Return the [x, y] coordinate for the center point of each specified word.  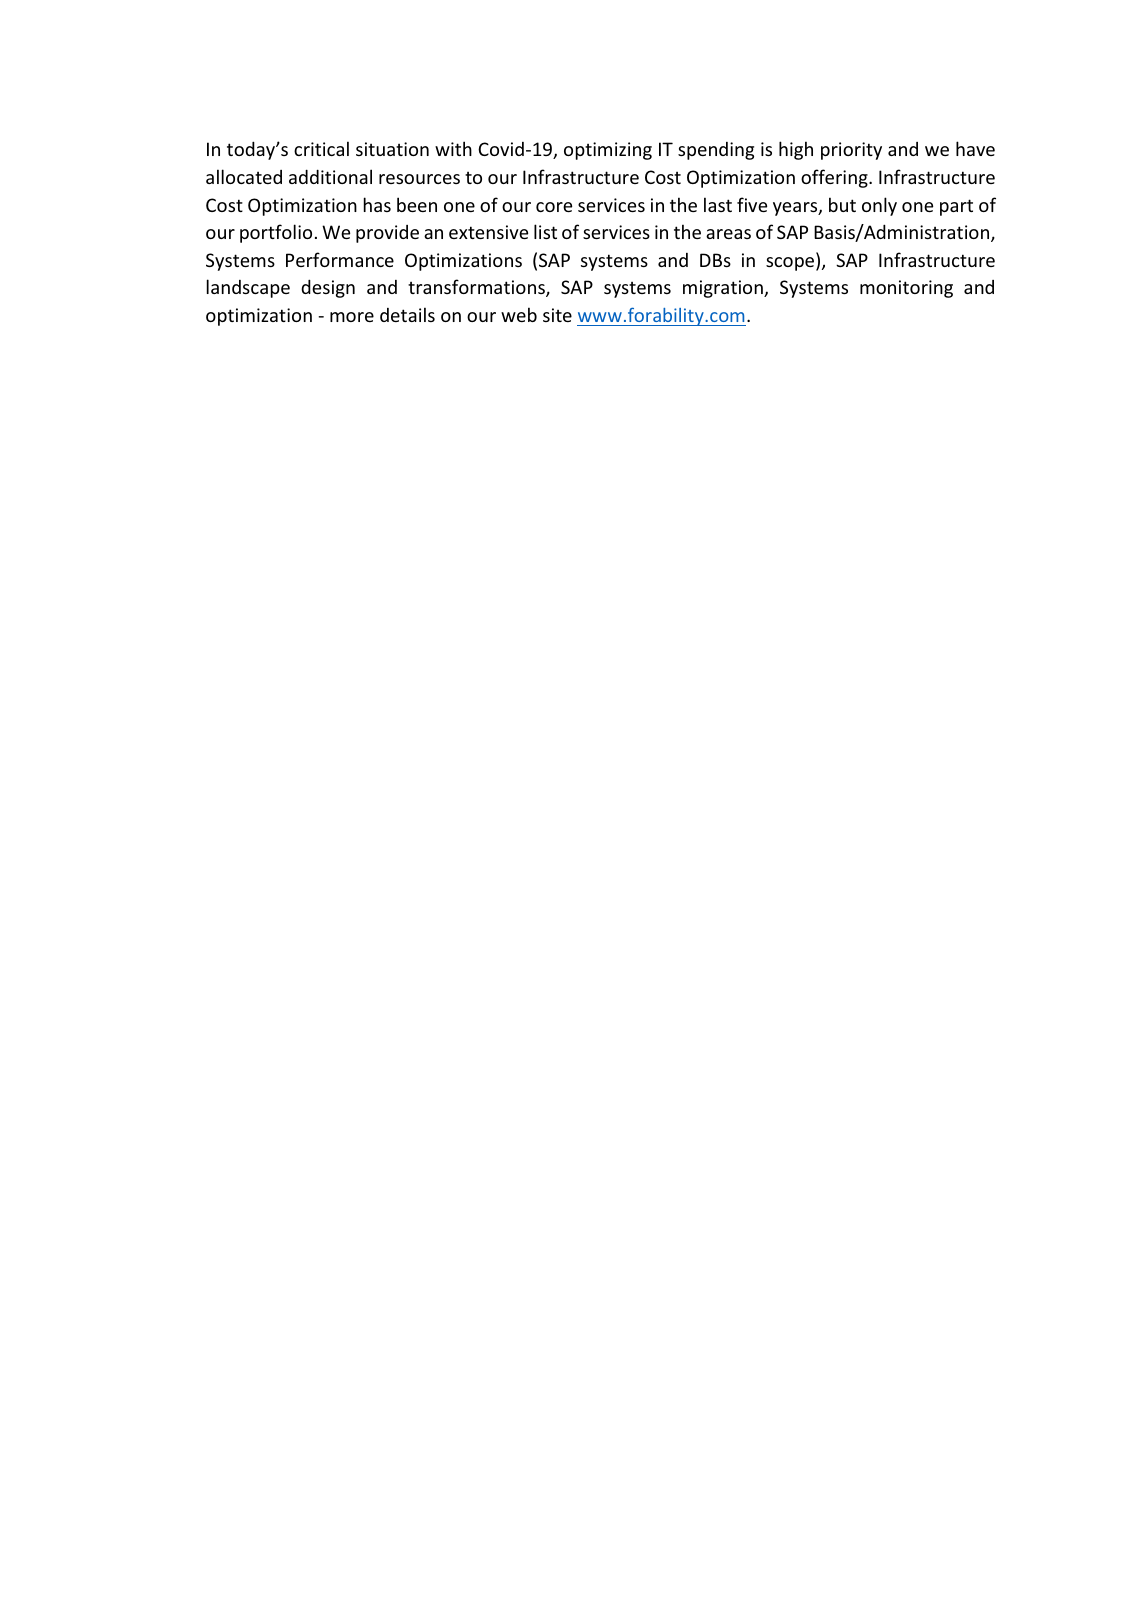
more [352, 317]
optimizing [608, 151]
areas [728, 234]
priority [851, 151]
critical [321, 148]
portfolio [276, 233]
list [545, 231]
